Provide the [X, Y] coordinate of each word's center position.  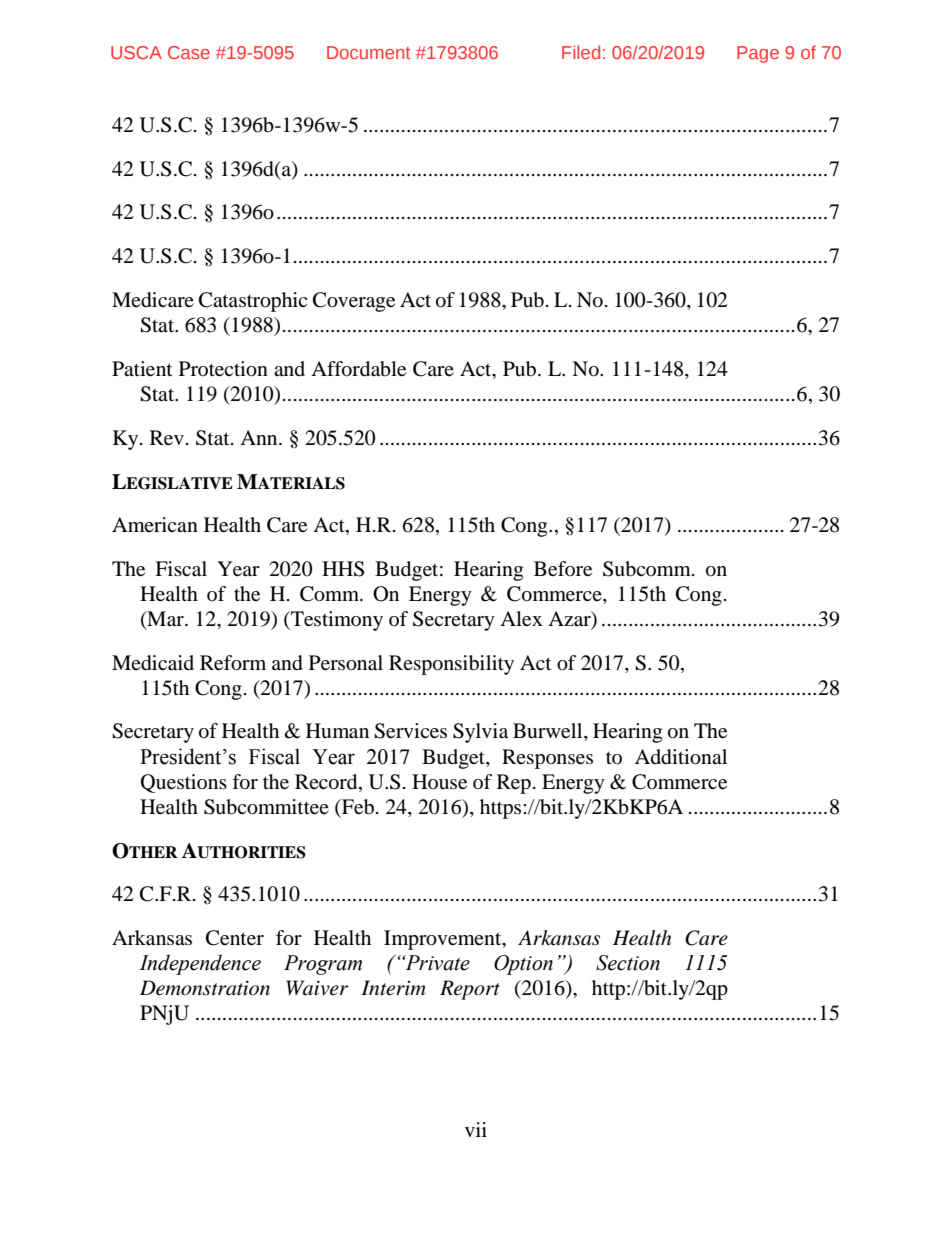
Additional [681, 757]
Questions [184, 783]
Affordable [358, 369]
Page [758, 54]
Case [189, 52]
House [439, 782]
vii [476, 1129]
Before [563, 569]
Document [369, 52]
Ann [260, 437]
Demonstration [205, 988]
